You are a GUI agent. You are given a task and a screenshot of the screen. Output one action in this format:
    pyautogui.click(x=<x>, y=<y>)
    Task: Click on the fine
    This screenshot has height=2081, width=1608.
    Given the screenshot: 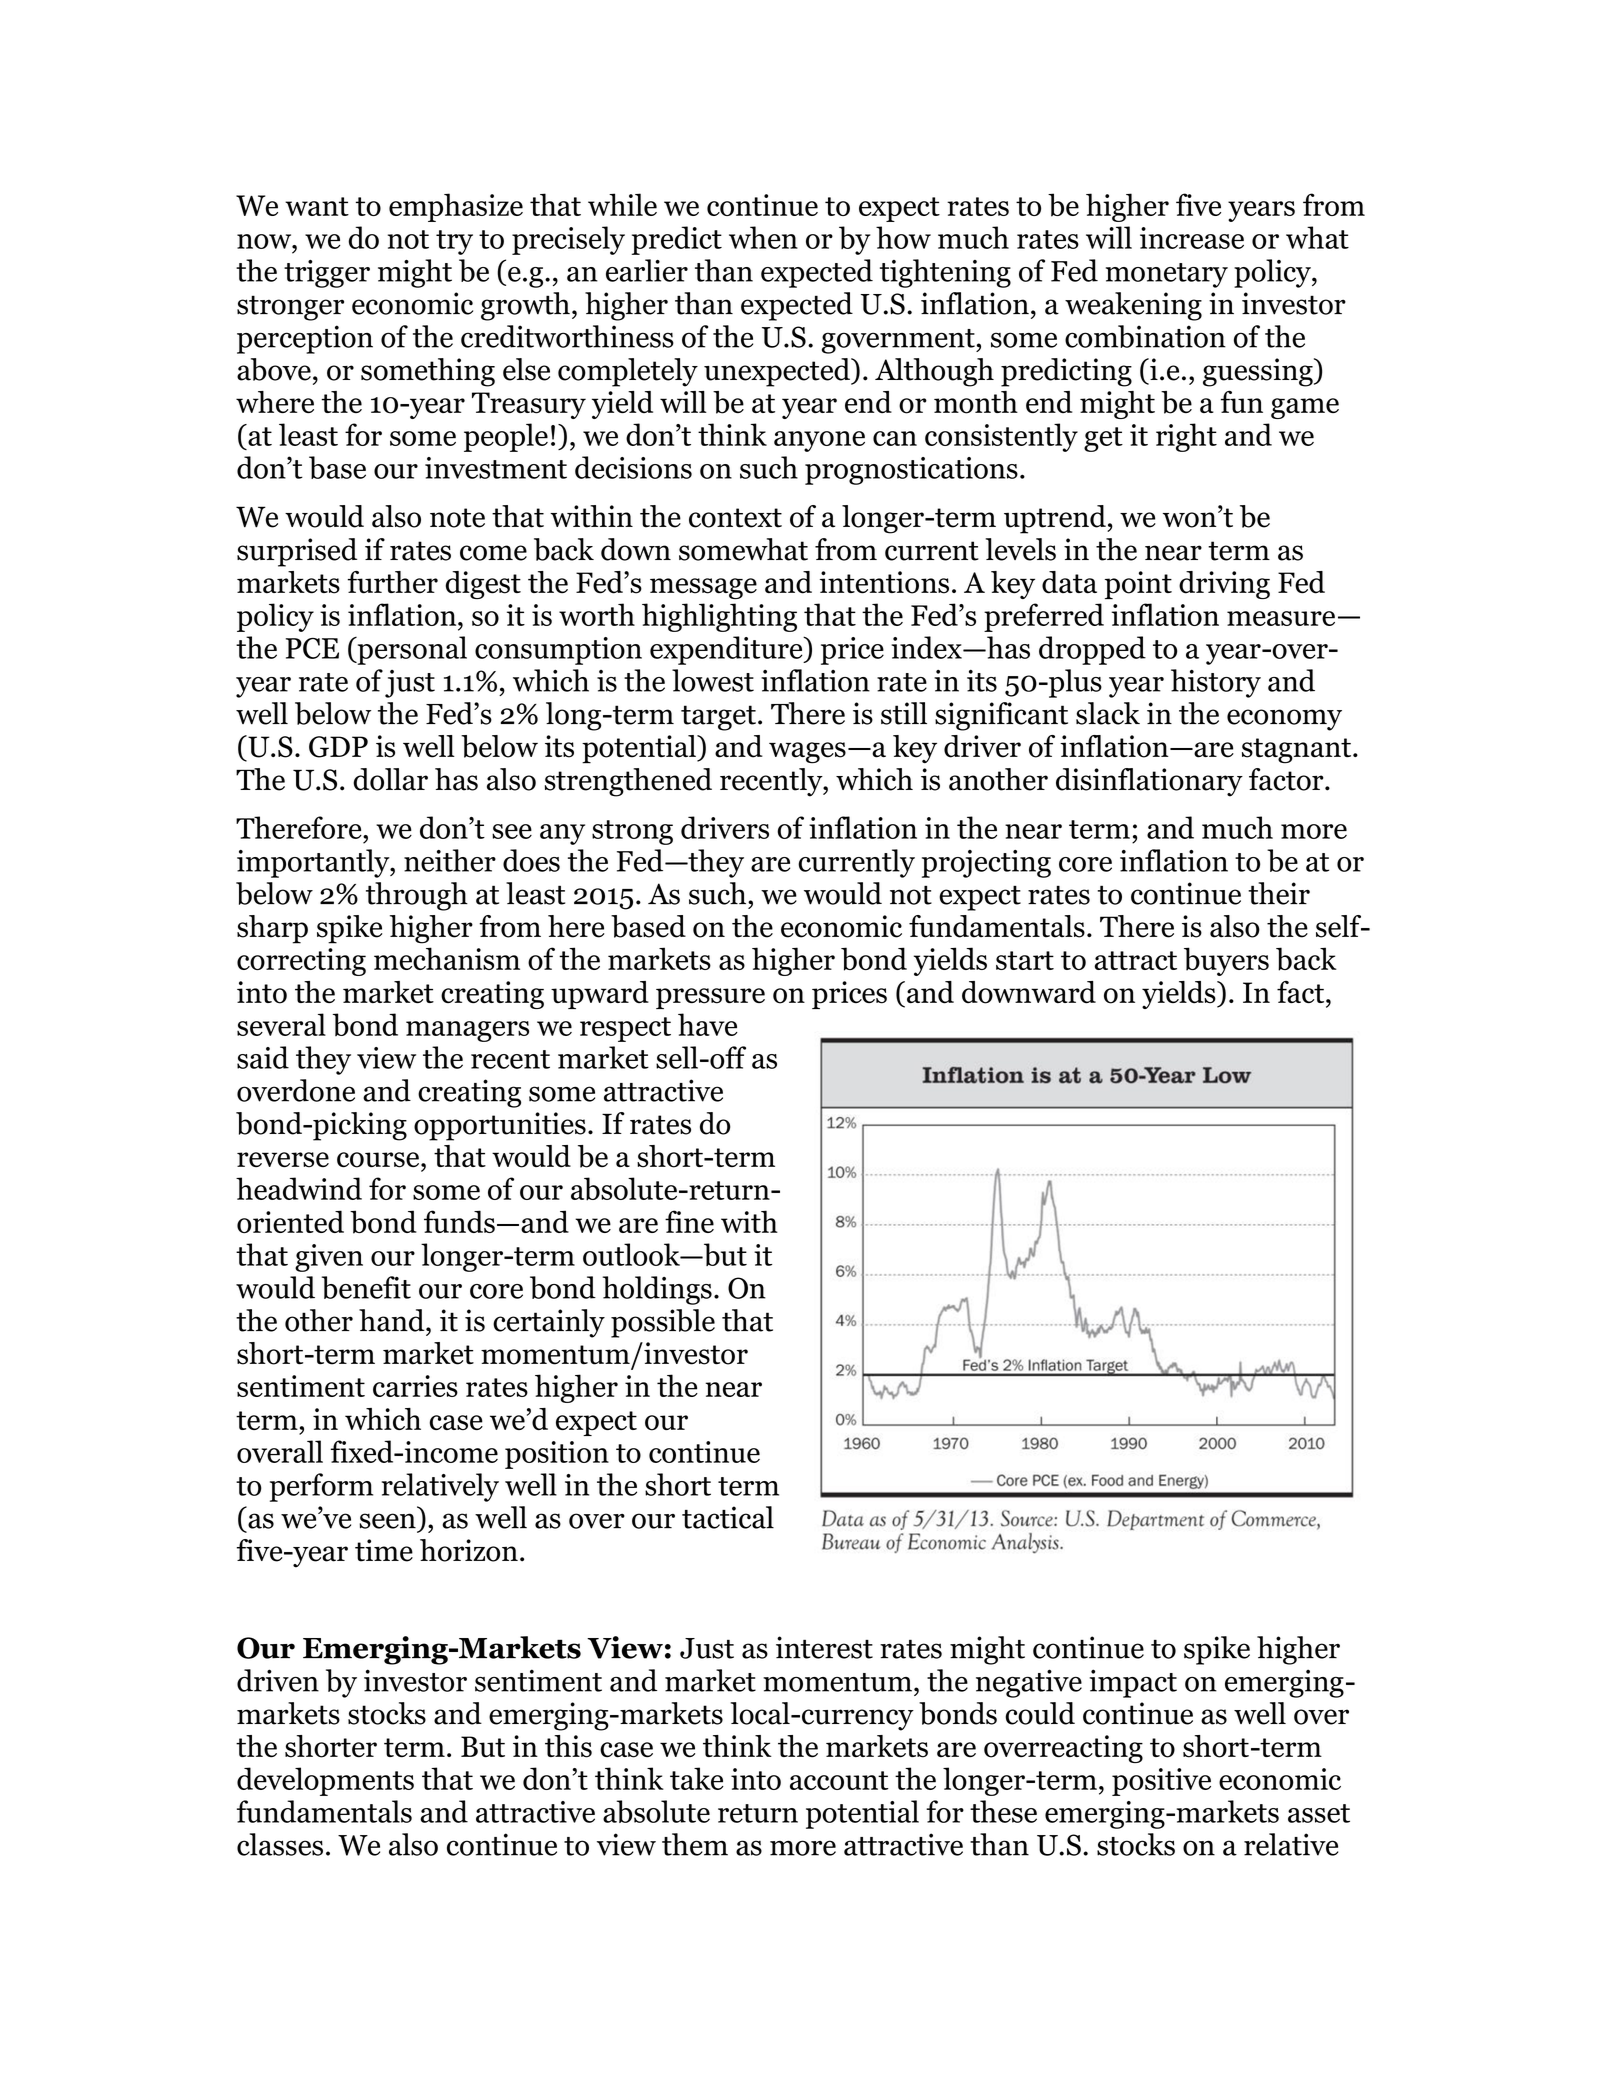 What is the action you would take?
    pyautogui.click(x=689, y=1221)
